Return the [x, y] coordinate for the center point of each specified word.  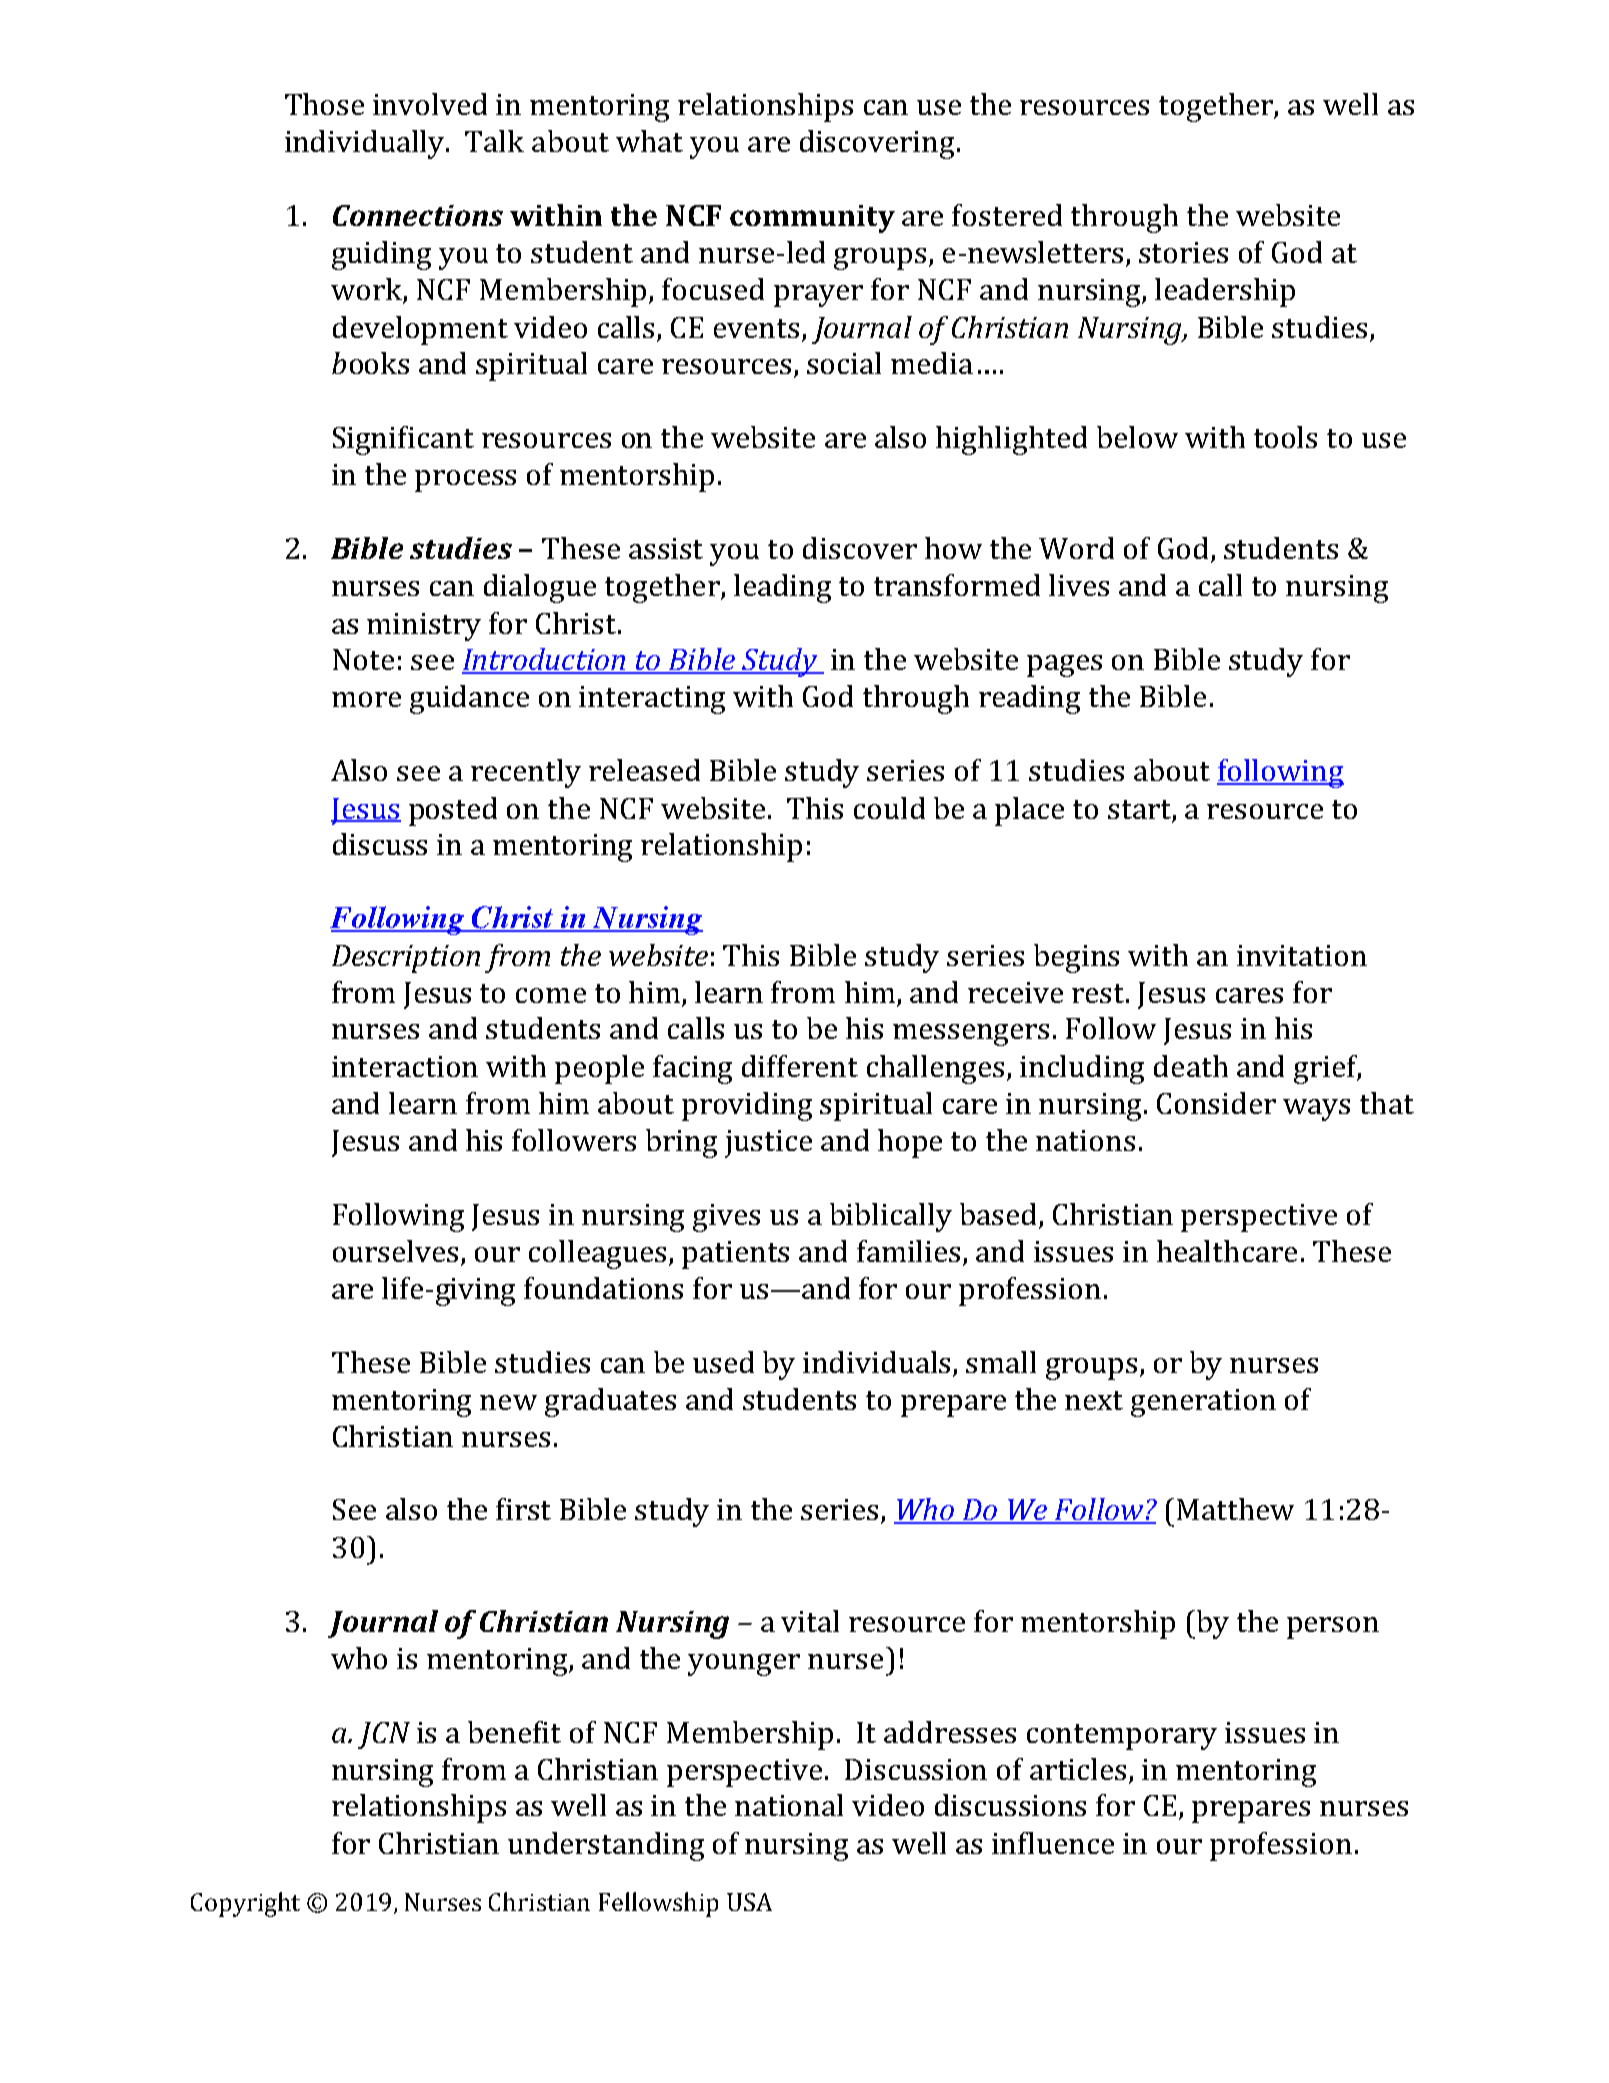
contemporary [1122, 1737]
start [1139, 809]
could [889, 808]
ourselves [395, 1251]
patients [735, 1255]
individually [366, 144]
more [366, 699]
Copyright [245, 1904]
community [812, 219]
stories [1183, 252]
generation [1203, 1403]
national [789, 1805]
